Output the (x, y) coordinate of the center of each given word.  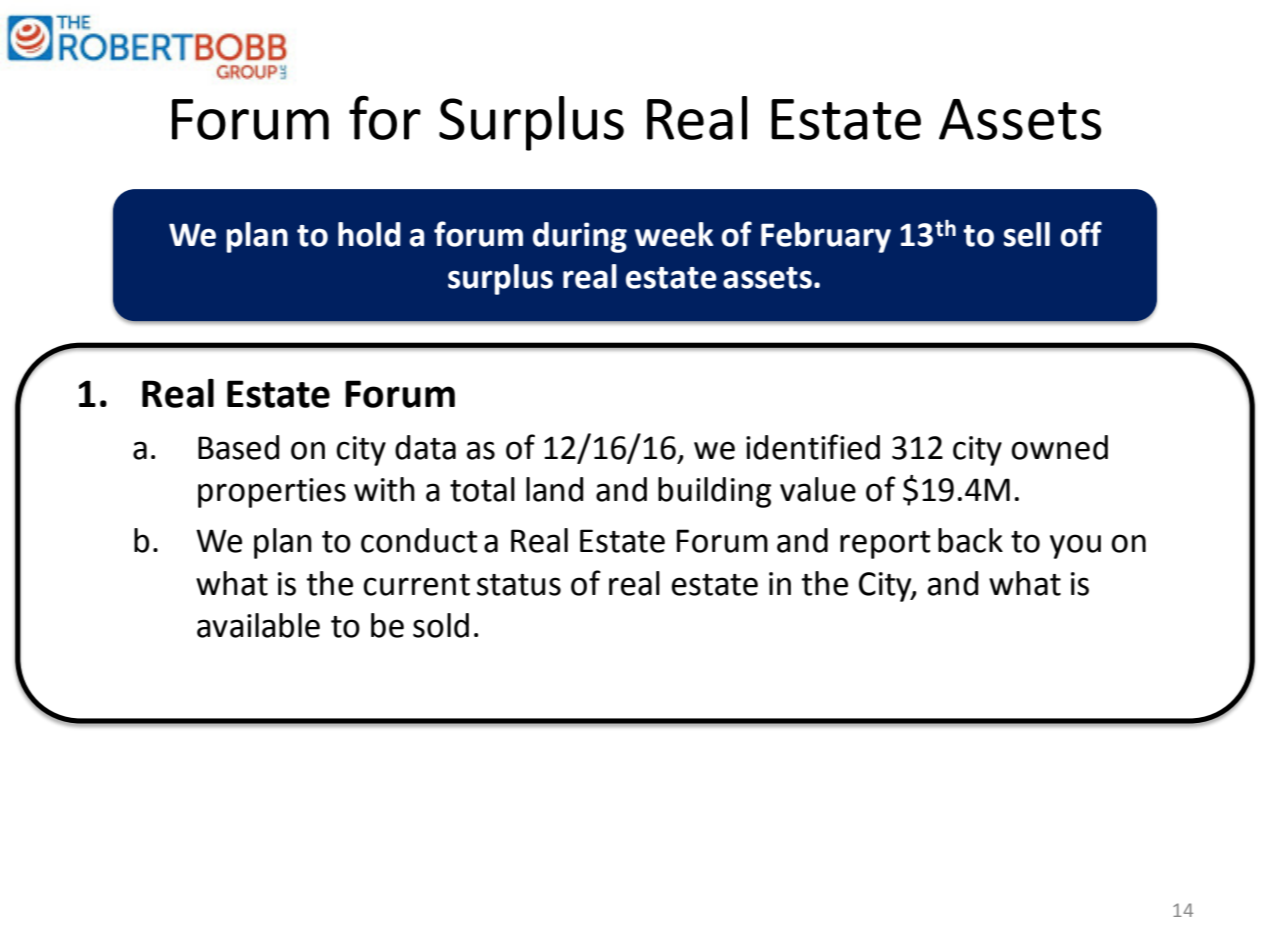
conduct (419, 540)
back (970, 540)
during (580, 237)
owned (1059, 447)
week (674, 234)
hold (369, 234)
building (714, 492)
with (384, 489)
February (826, 237)
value (818, 489)
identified (813, 447)
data (425, 447)
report (885, 545)
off (1081, 234)
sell (1027, 234)
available (258, 625)
